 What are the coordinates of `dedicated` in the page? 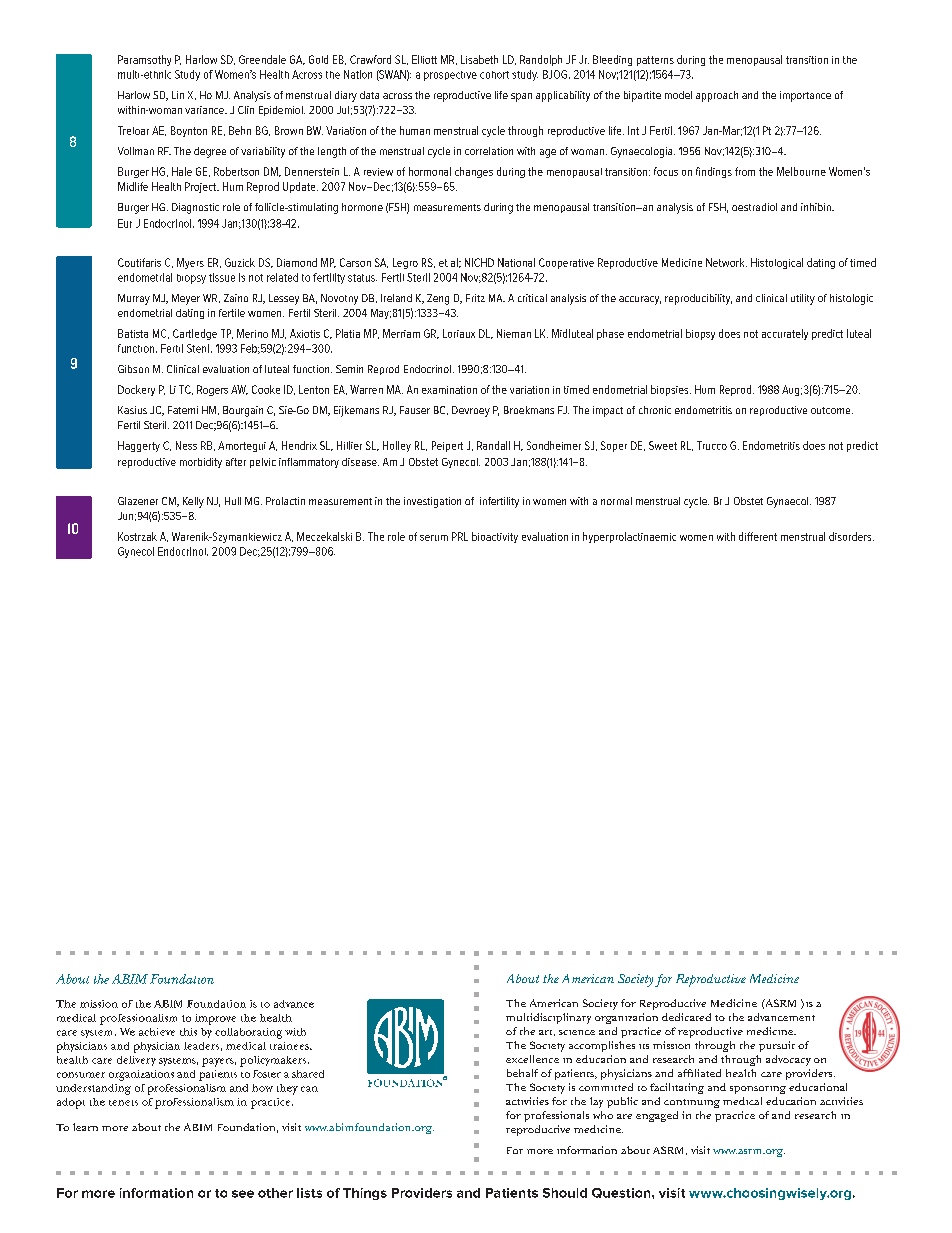 It's located at (686, 1017).
